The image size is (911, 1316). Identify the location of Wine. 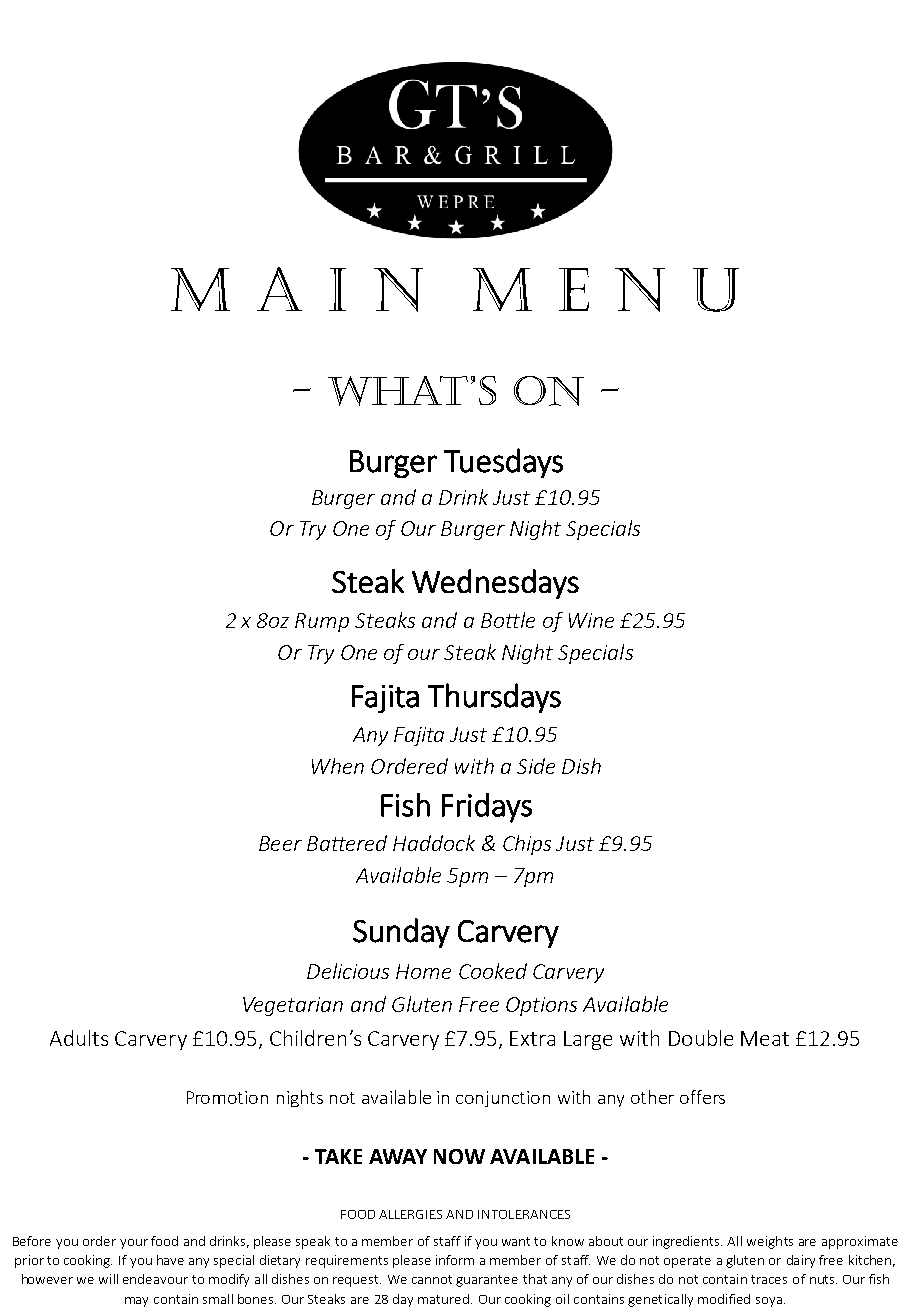
(591, 620).
